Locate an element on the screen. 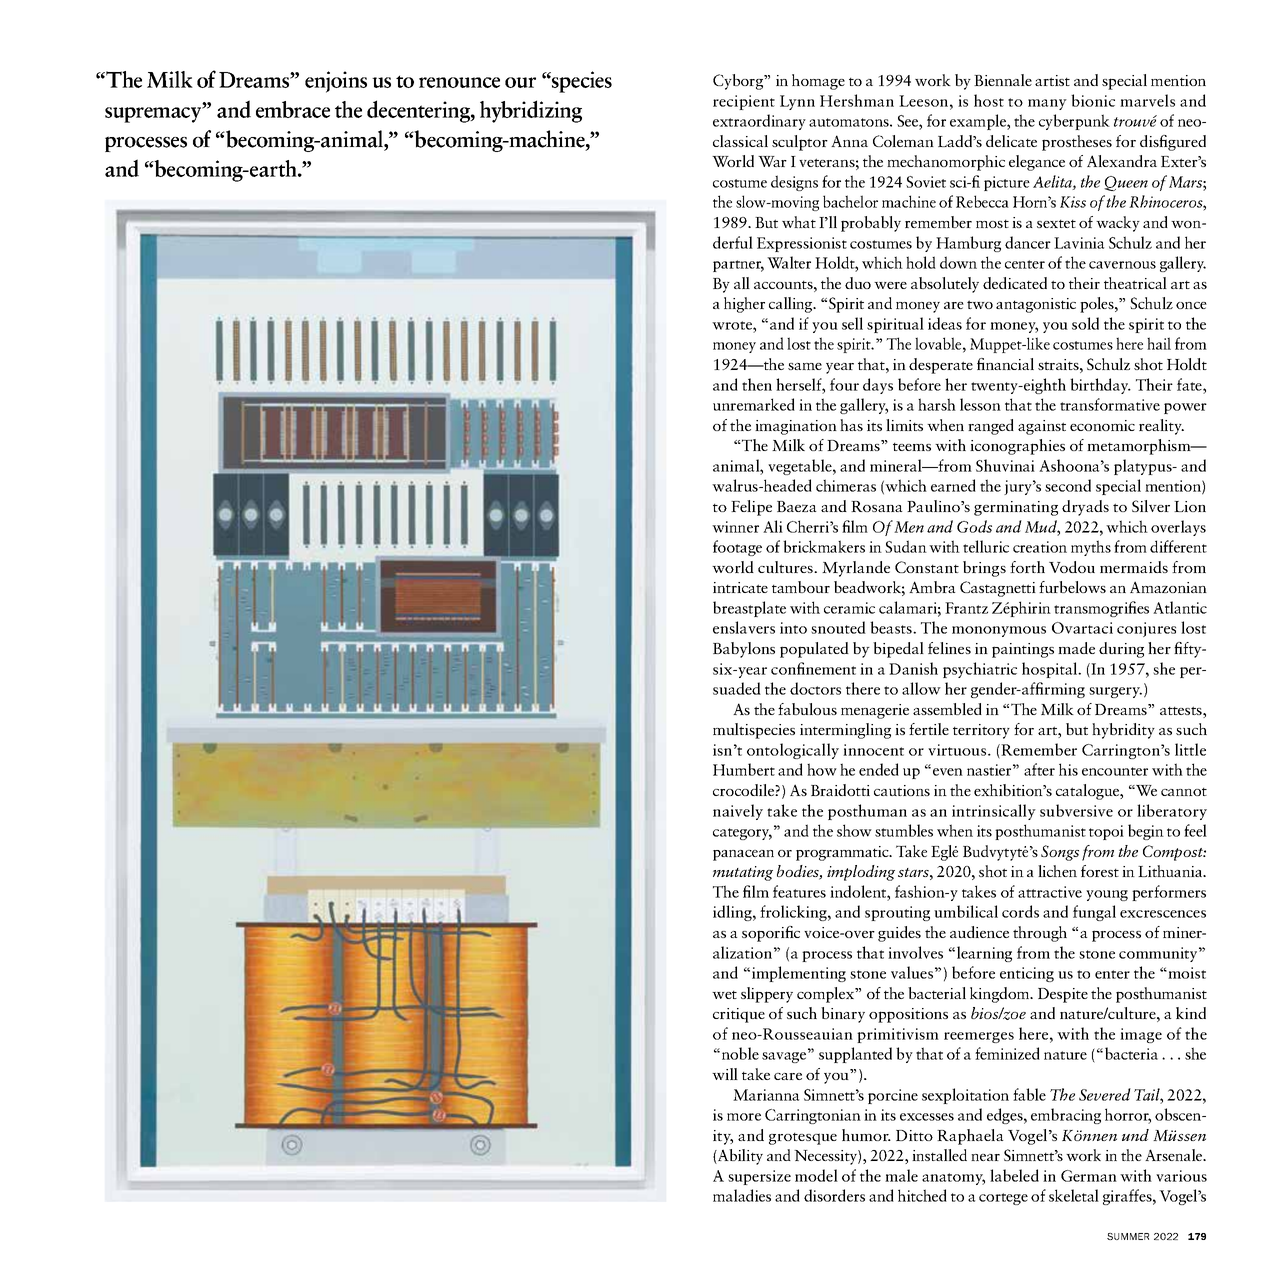  supersize is located at coordinates (759, 1177).
